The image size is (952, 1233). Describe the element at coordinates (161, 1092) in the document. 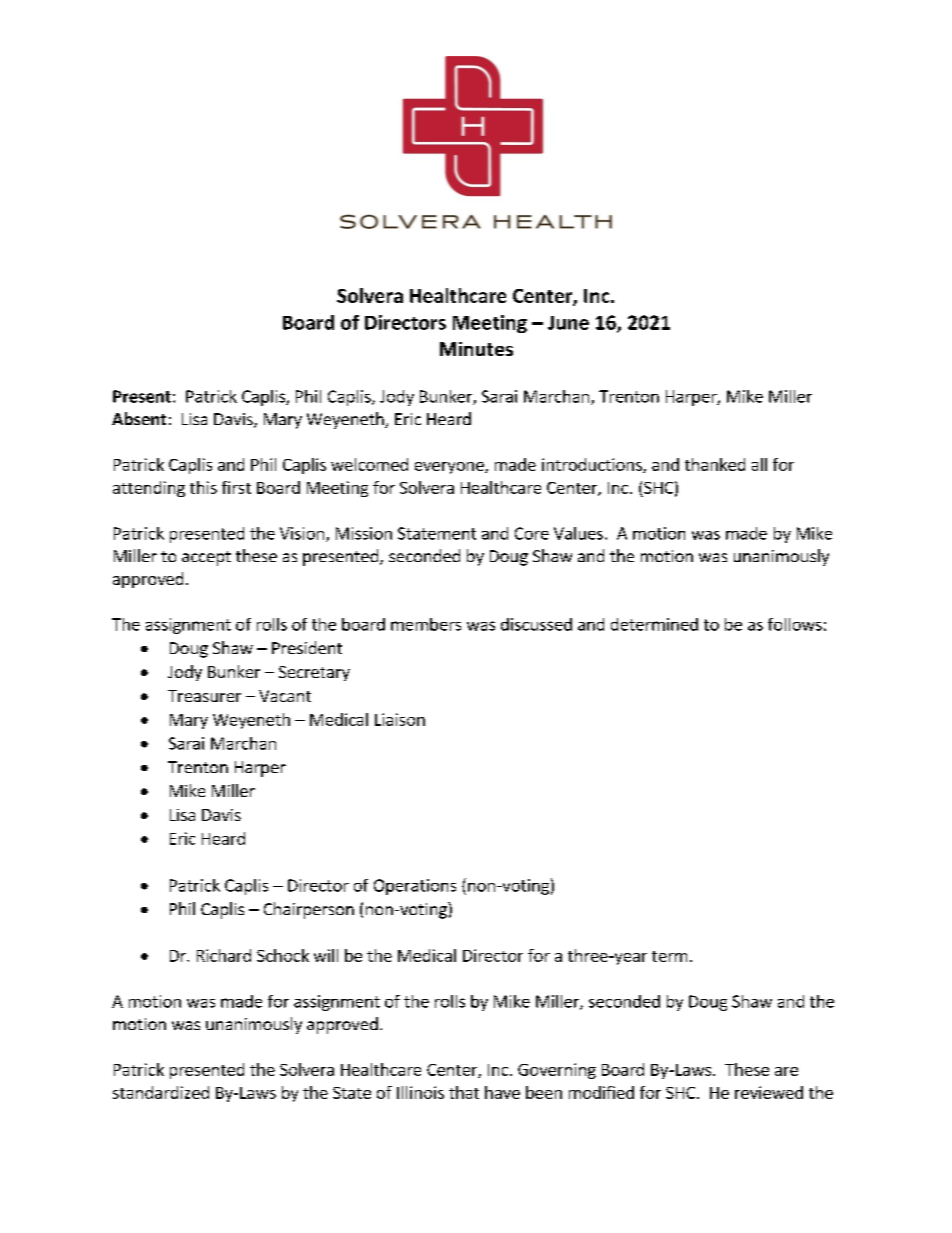

I see `standardized` at that location.
